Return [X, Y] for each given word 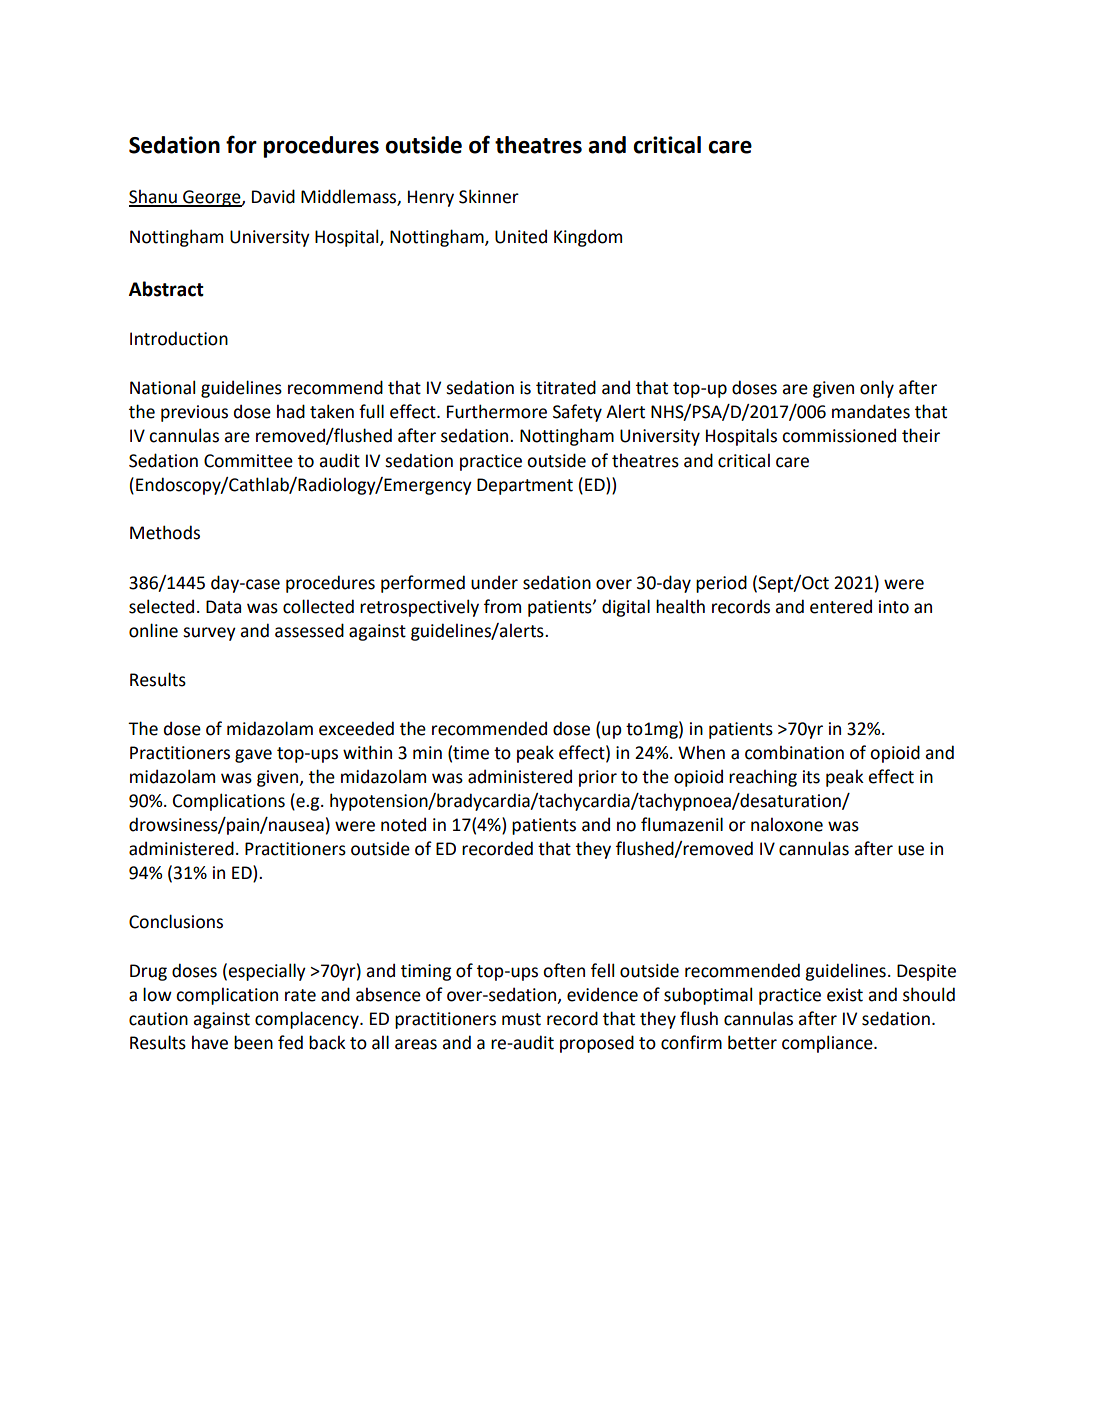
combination [794, 752]
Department [525, 486]
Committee [248, 461]
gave [253, 756]
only [877, 389]
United [521, 236]
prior [598, 778]
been [253, 1042]
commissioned [839, 435]
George [212, 198]
